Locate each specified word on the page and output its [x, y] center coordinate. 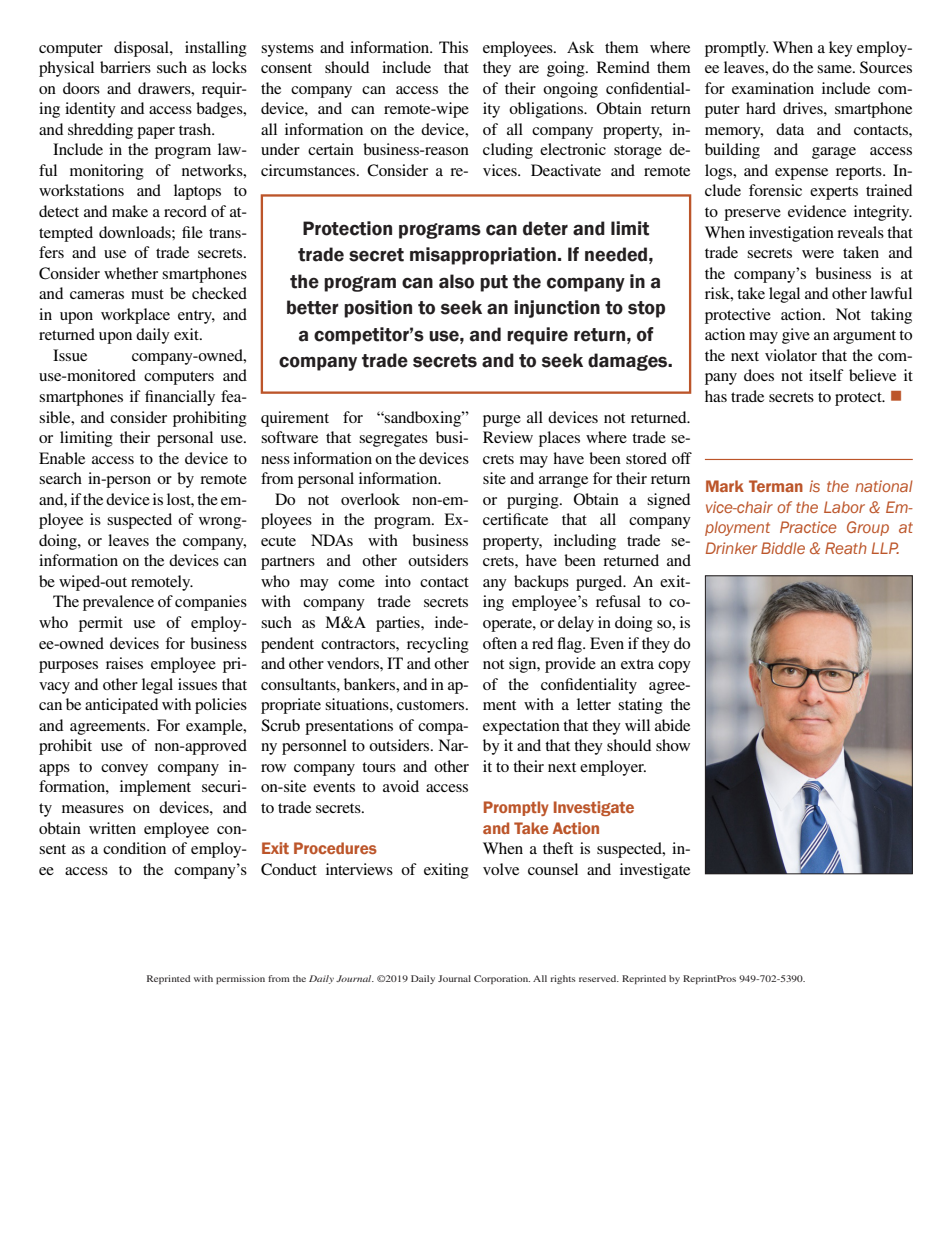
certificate [515, 519]
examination [773, 88]
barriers [125, 67]
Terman [776, 486]
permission [240, 979]
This [453, 47]
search [60, 478]
